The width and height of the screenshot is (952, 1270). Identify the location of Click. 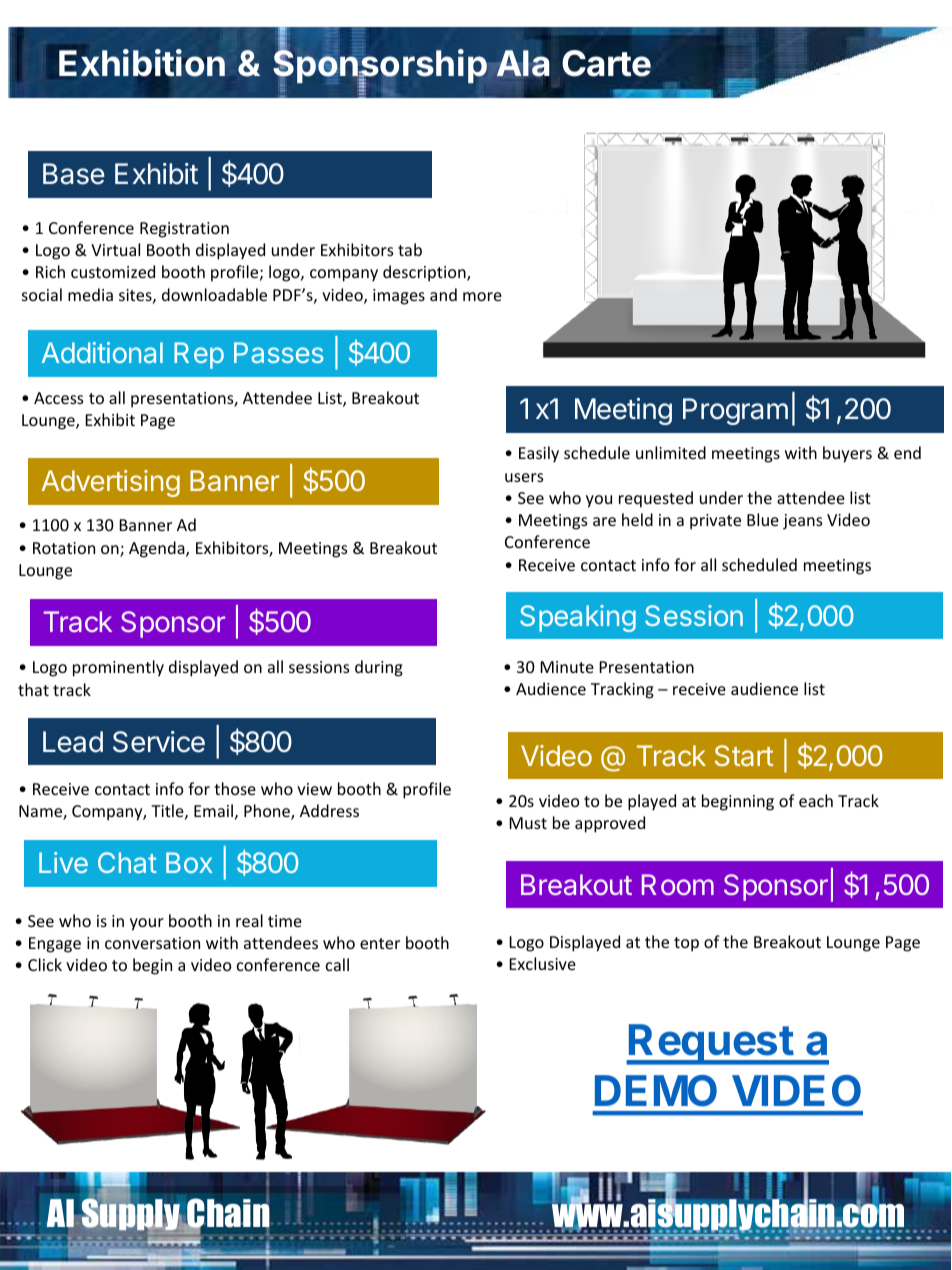
(45, 964).
